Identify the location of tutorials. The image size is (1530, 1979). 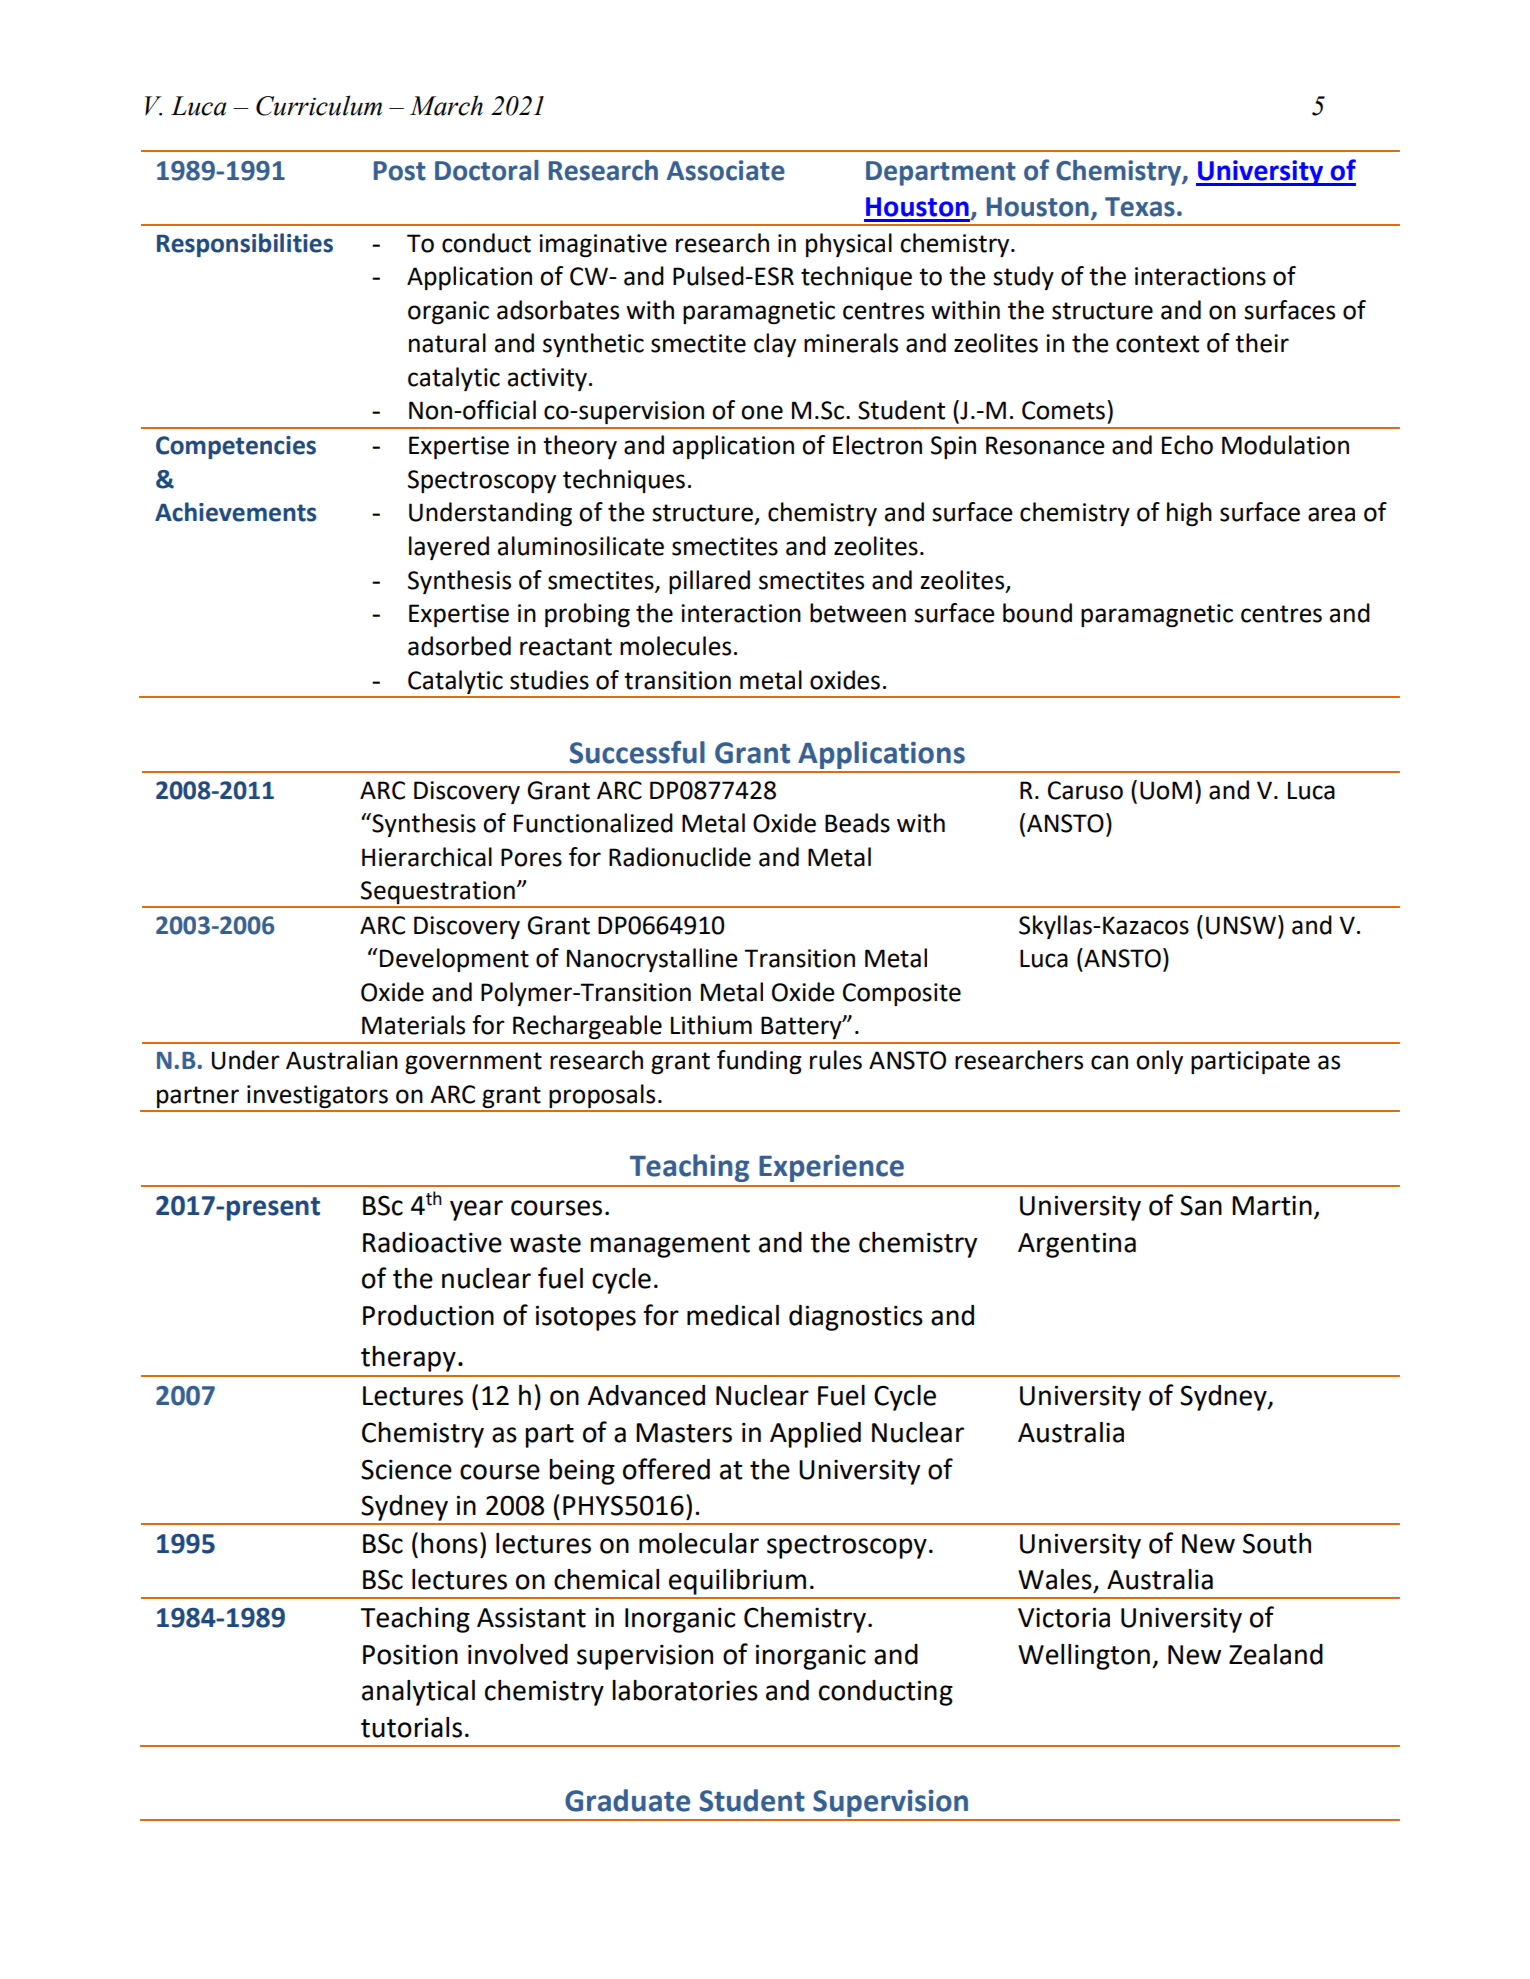
(411, 1727).
